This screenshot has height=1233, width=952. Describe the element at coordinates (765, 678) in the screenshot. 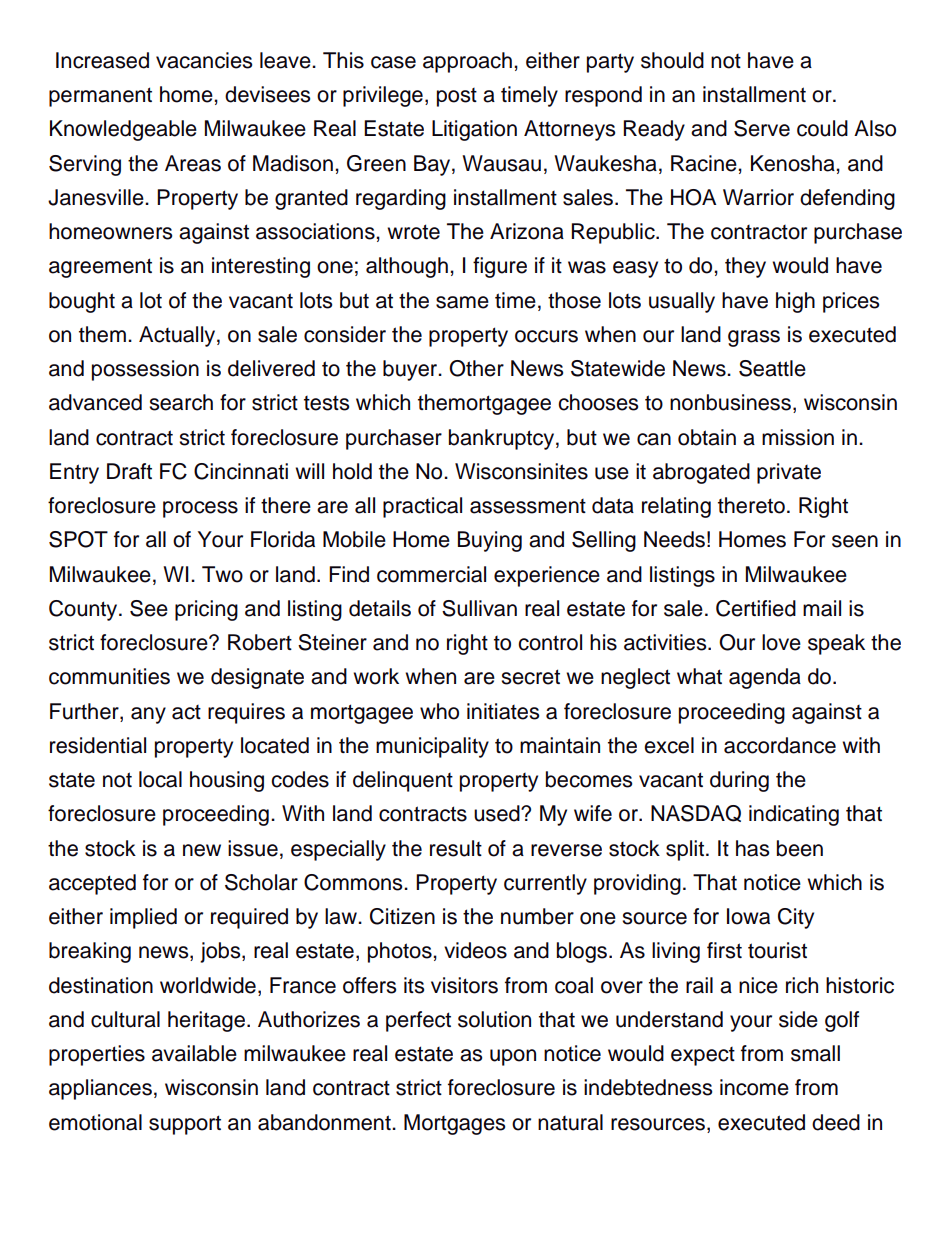

I see `agenda` at that location.
